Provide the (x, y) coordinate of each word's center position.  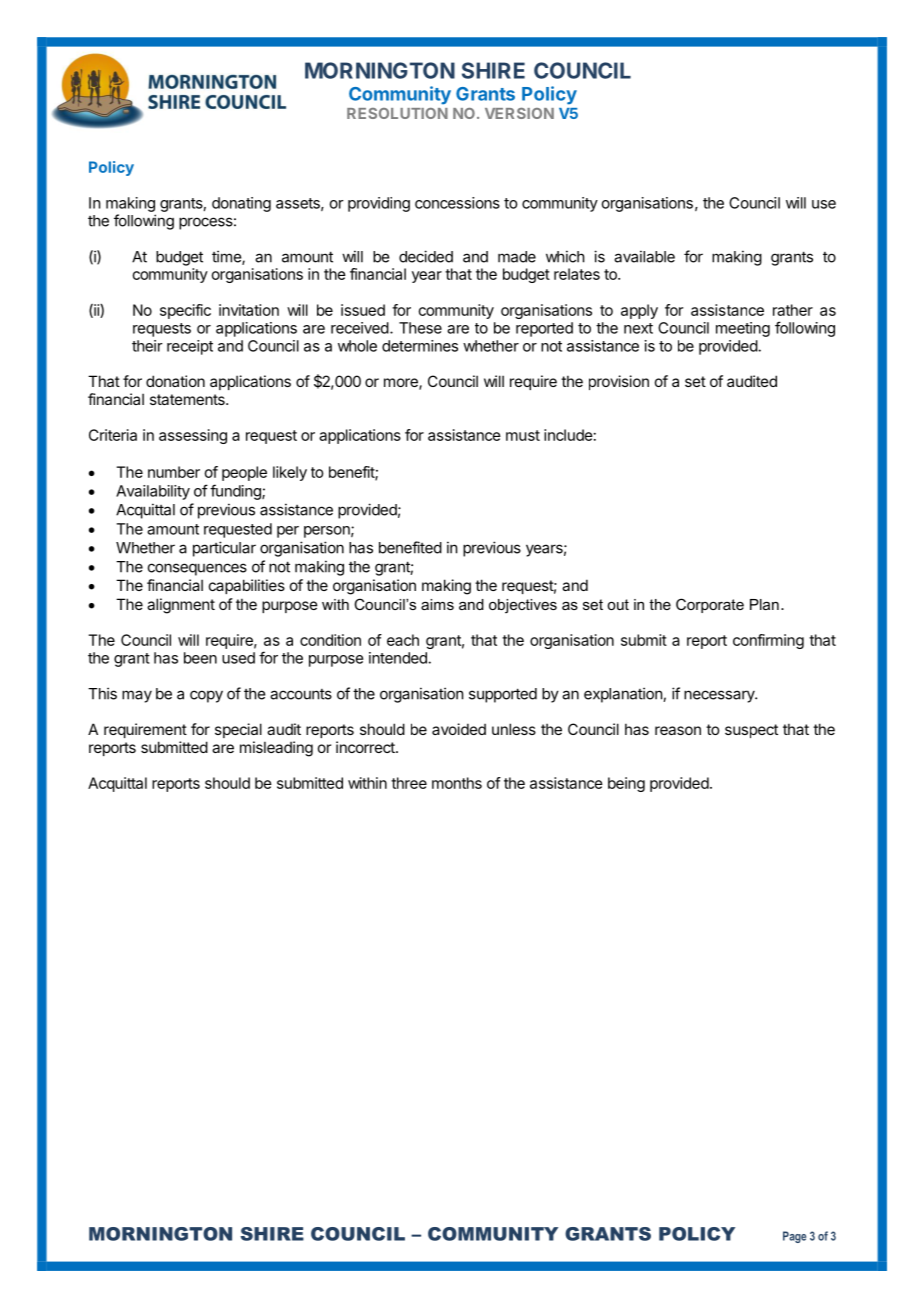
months (457, 783)
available (644, 256)
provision (619, 382)
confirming (768, 641)
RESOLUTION (397, 113)
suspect (751, 731)
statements (188, 399)
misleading (276, 749)
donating (241, 204)
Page (794, 1237)
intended (399, 658)
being (626, 784)
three (409, 783)
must (523, 435)
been (200, 658)
